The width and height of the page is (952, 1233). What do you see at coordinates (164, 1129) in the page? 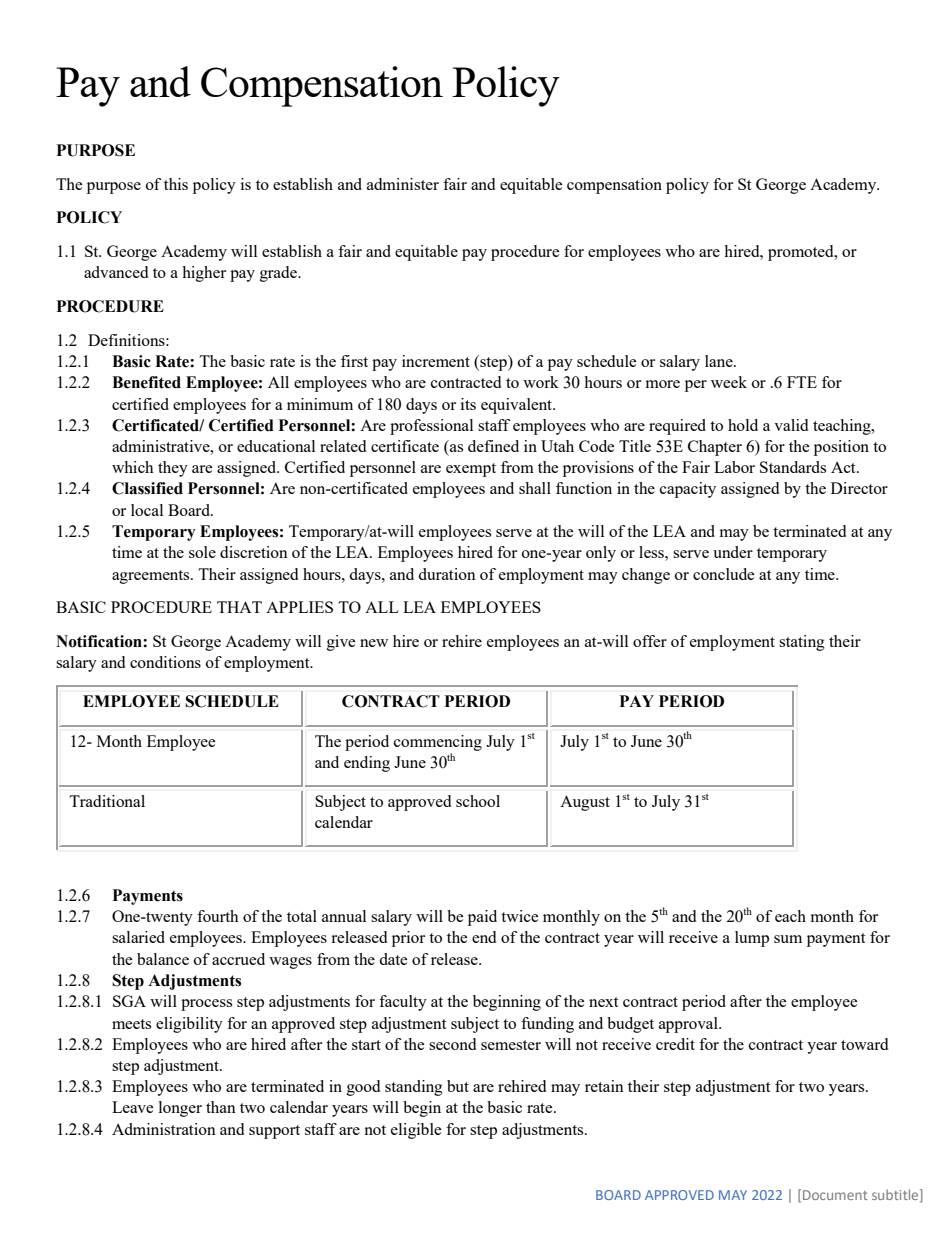
I see `Administration` at bounding box center [164, 1129].
